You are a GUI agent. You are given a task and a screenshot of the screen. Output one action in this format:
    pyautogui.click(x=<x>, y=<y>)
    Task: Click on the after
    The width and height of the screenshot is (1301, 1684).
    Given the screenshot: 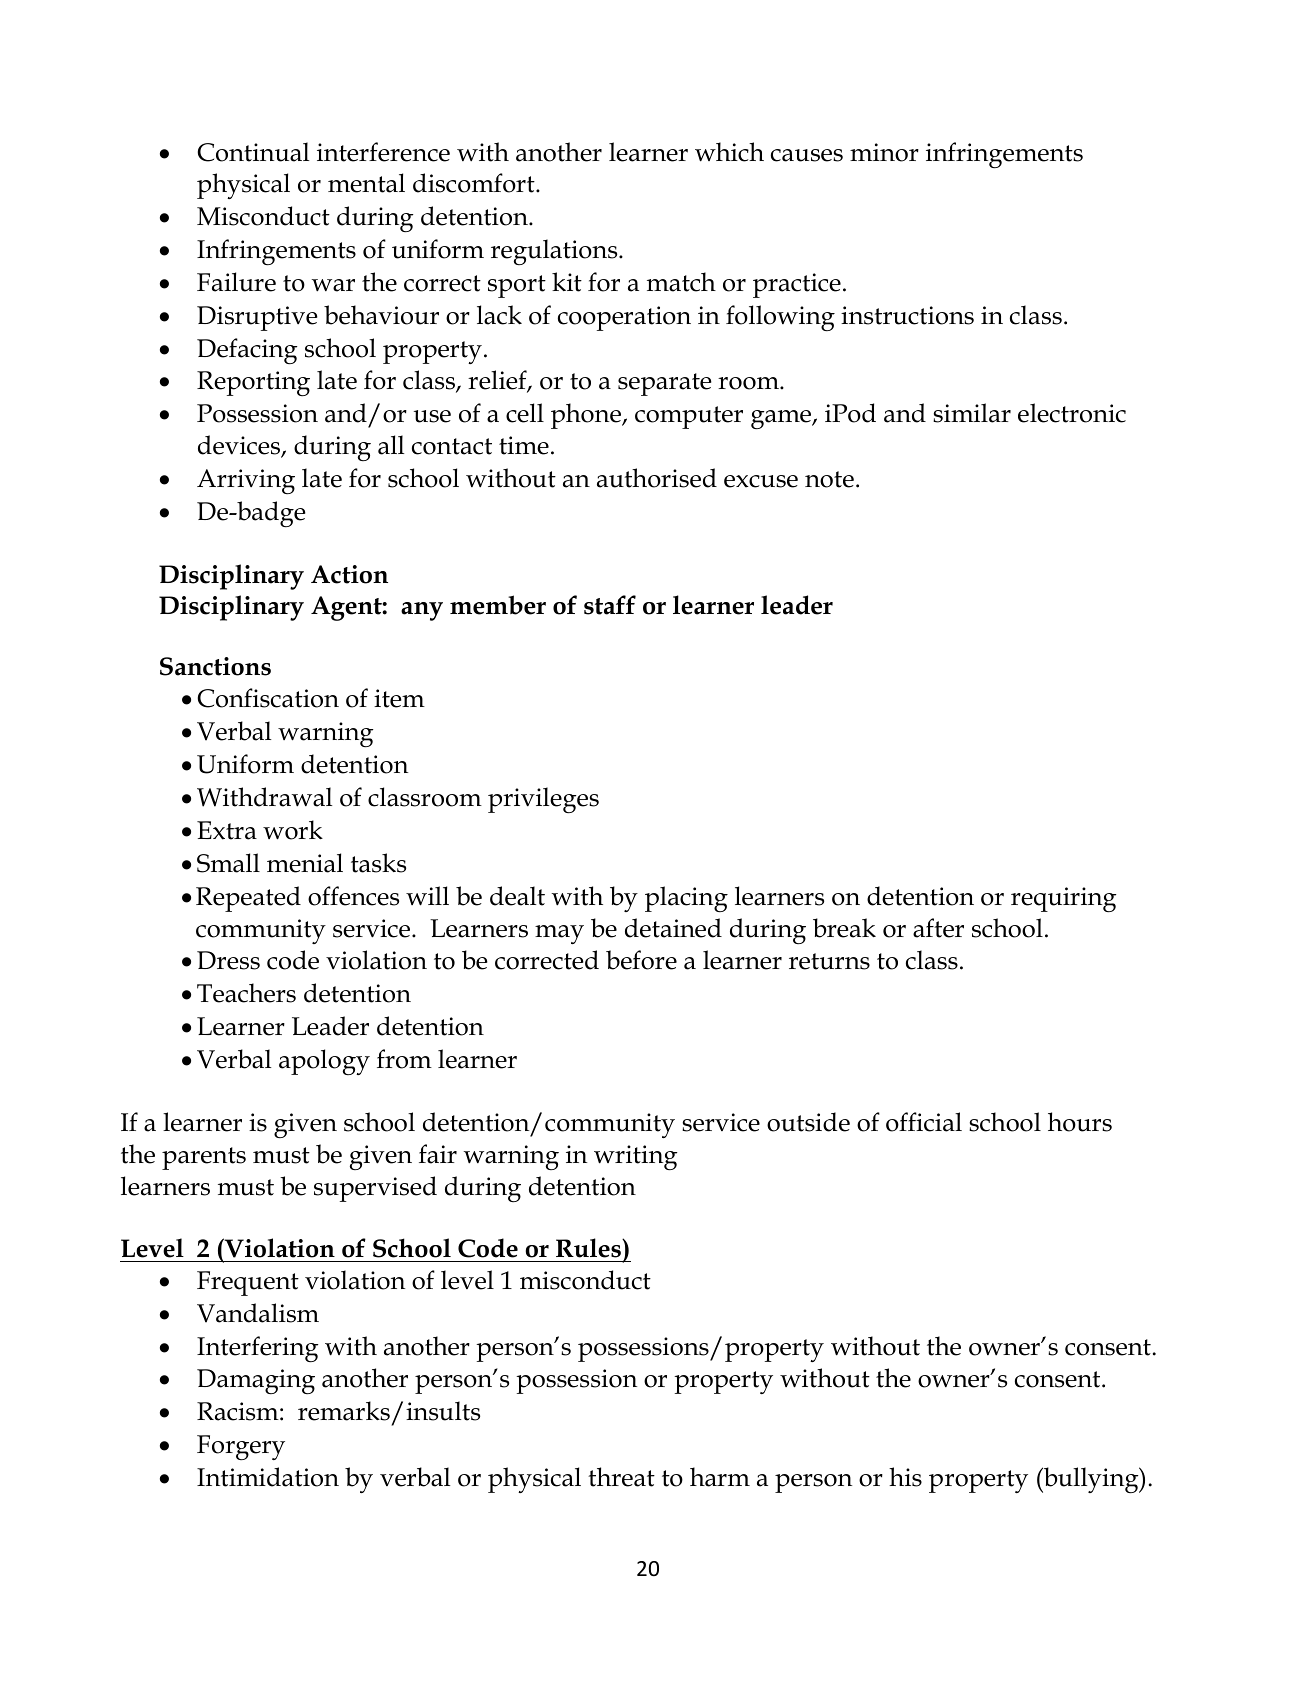 What is the action you would take?
    pyautogui.click(x=938, y=928)
